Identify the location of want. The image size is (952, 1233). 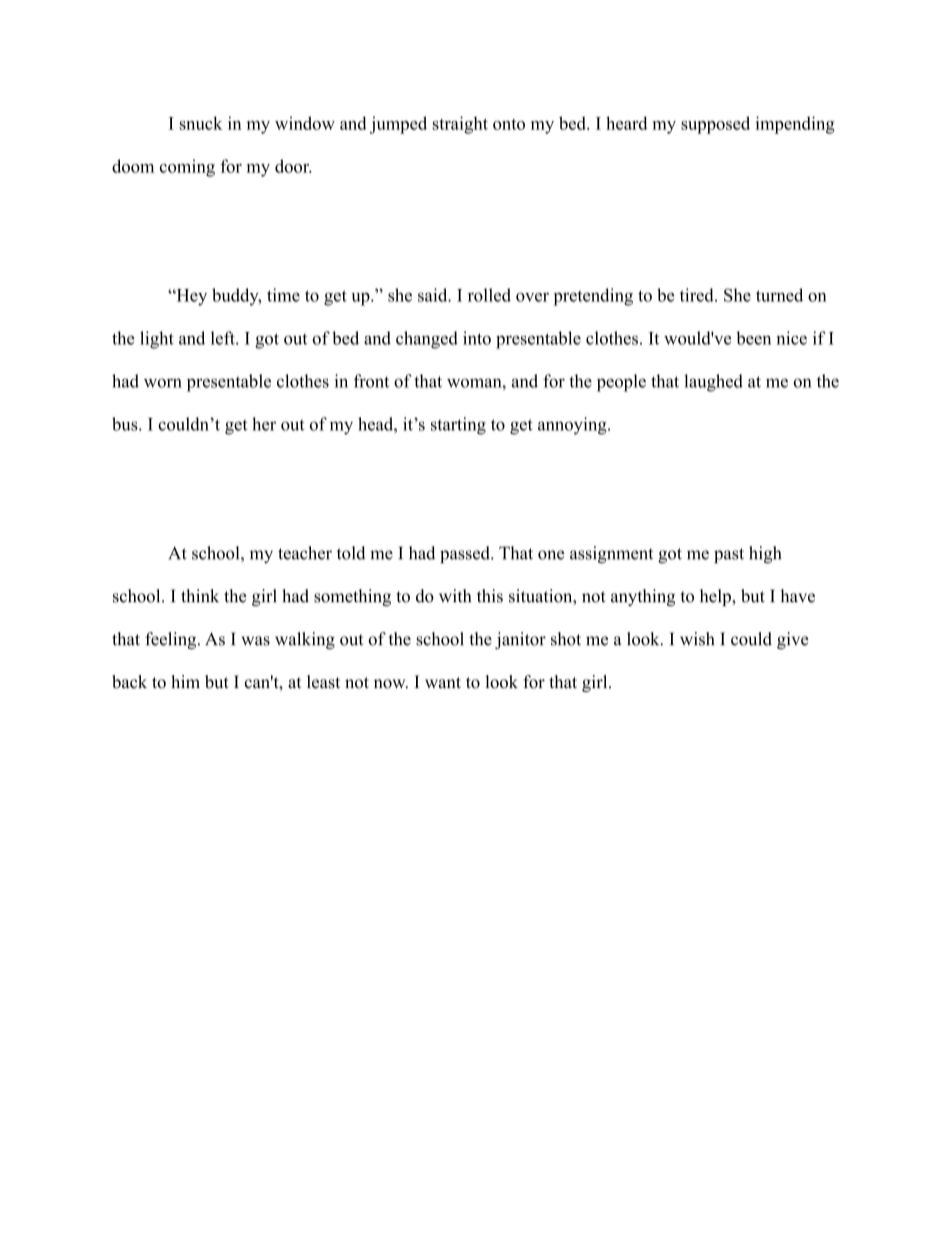
(443, 683).
